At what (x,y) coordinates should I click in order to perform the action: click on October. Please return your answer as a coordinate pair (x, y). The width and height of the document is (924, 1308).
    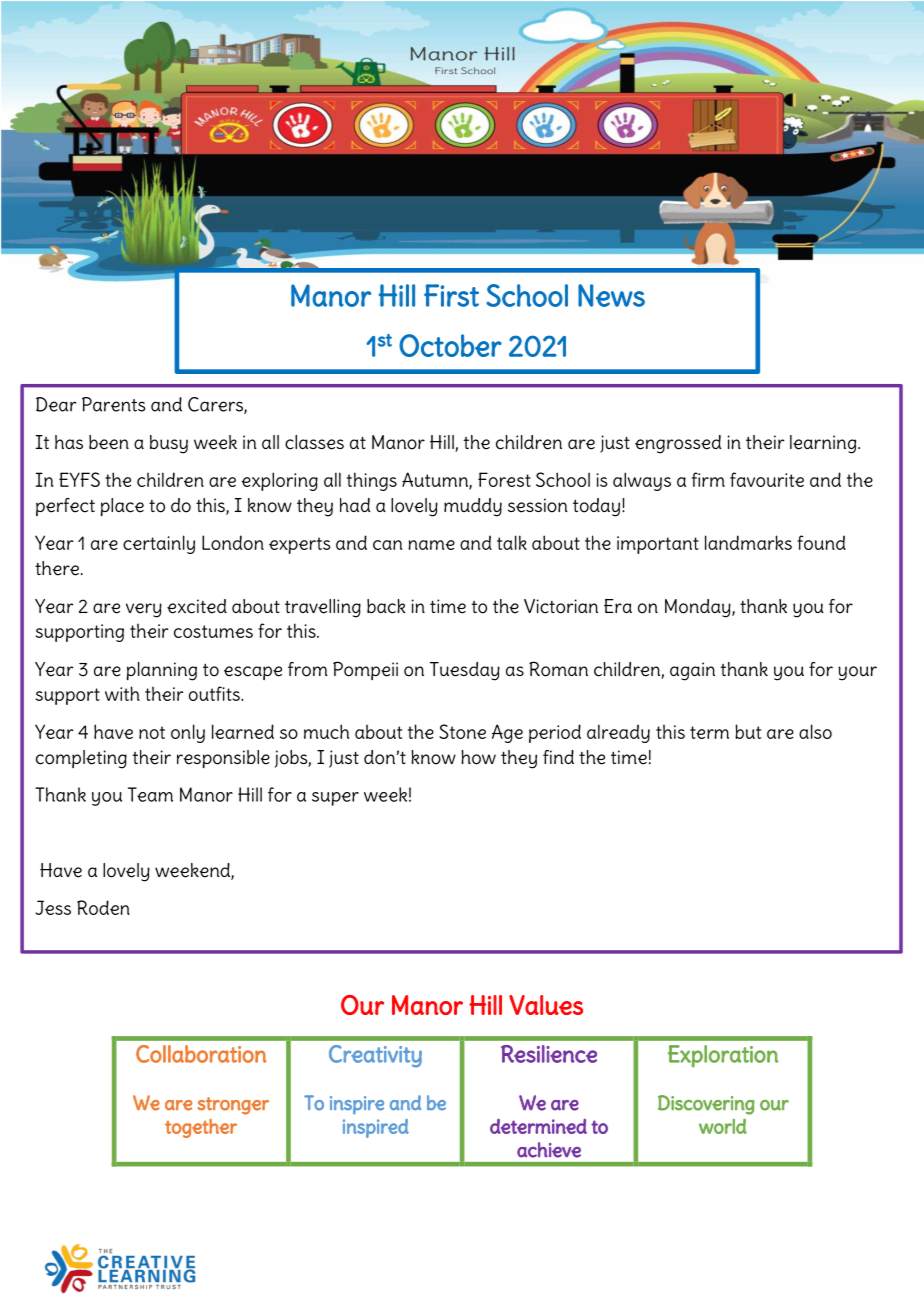
    Looking at the image, I should click on (450, 345).
